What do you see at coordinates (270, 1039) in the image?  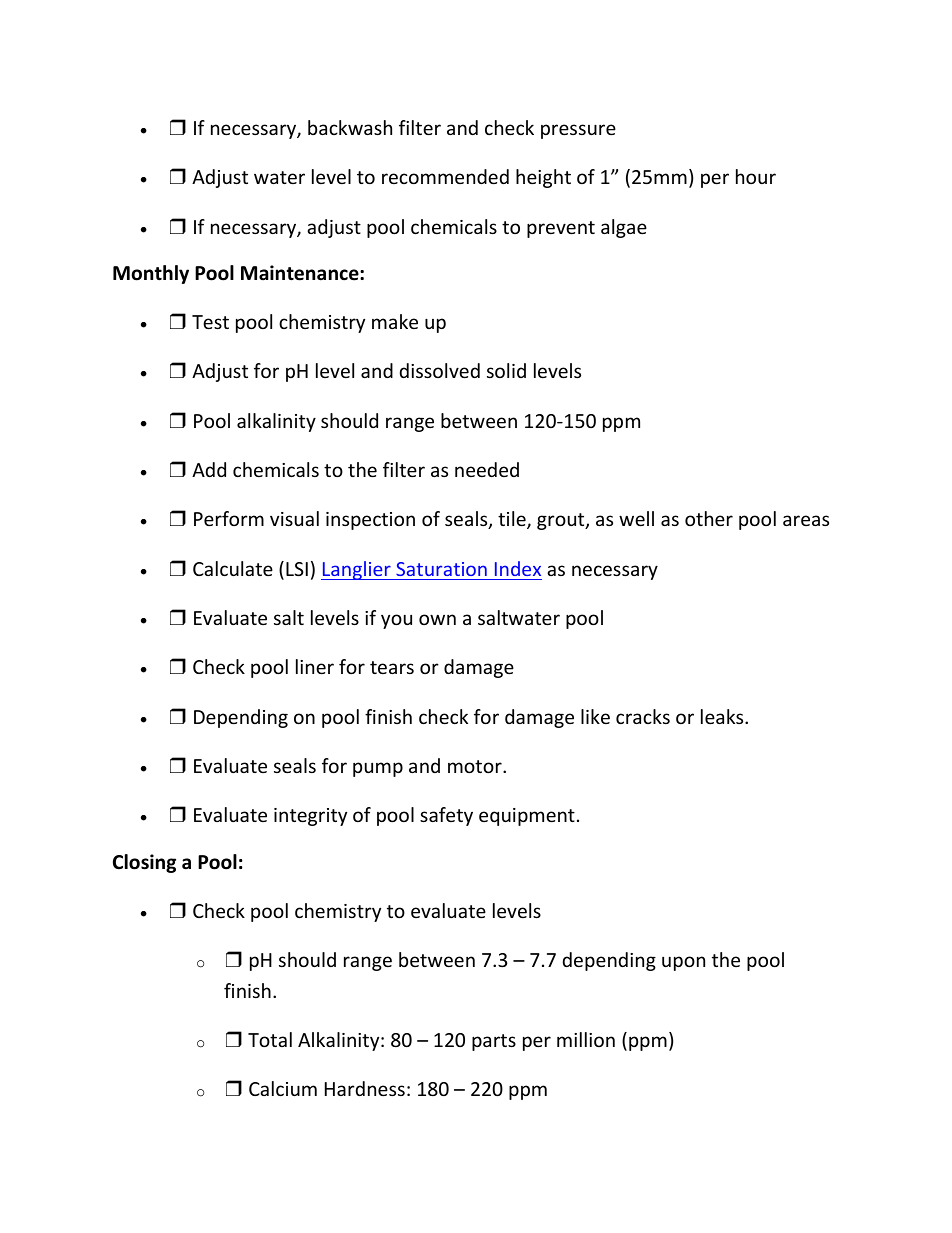 I see `Total` at bounding box center [270, 1039].
